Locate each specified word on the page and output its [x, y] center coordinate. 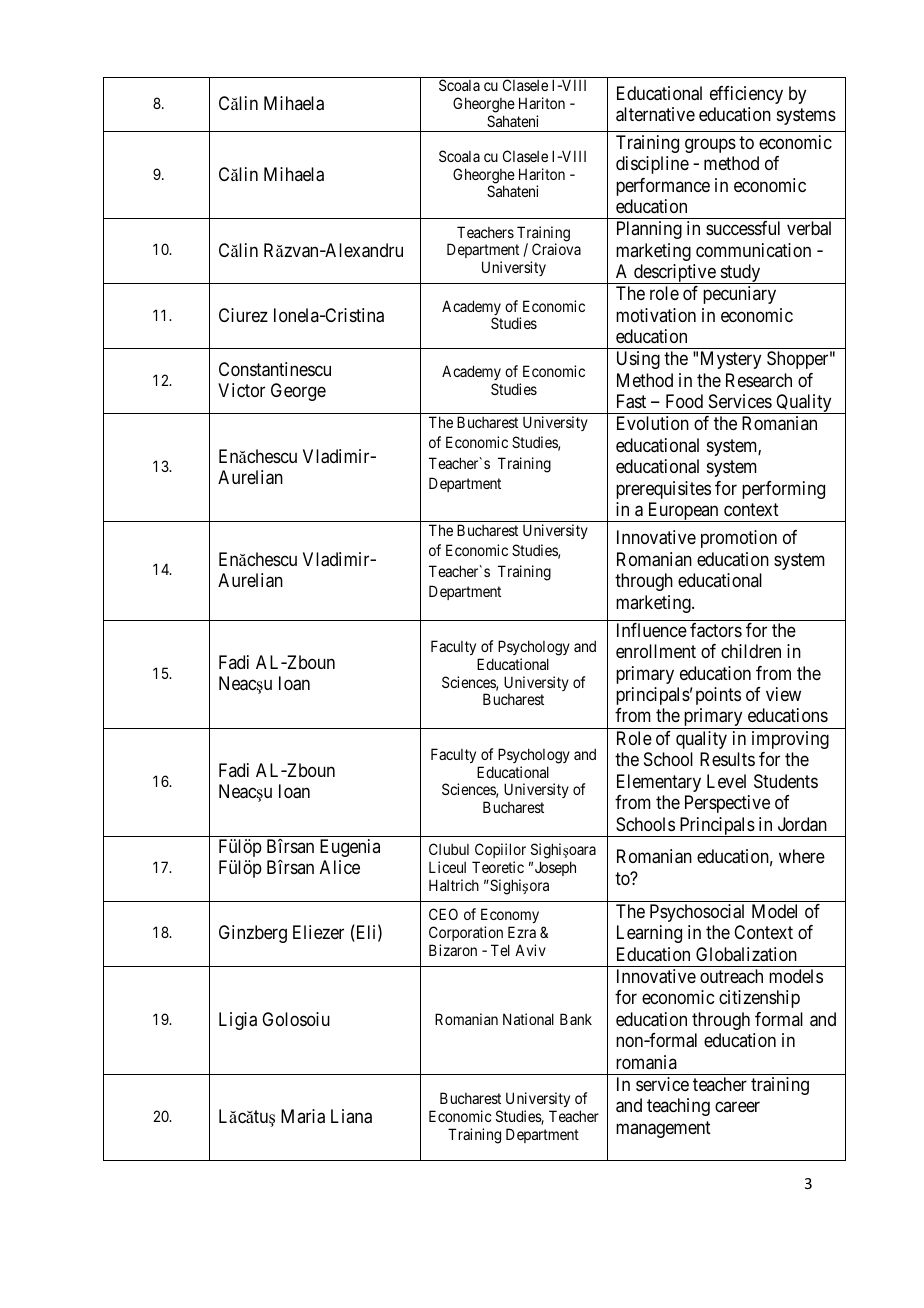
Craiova [556, 249]
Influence [652, 630]
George [298, 392]
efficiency [746, 95]
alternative [655, 114]
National [528, 1019]
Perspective [727, 804]
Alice [340, 867]
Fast [631, 401]
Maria [303, 1116]
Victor [241, 390]
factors [716, 630]
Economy [510, 917]
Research [759, 380]
